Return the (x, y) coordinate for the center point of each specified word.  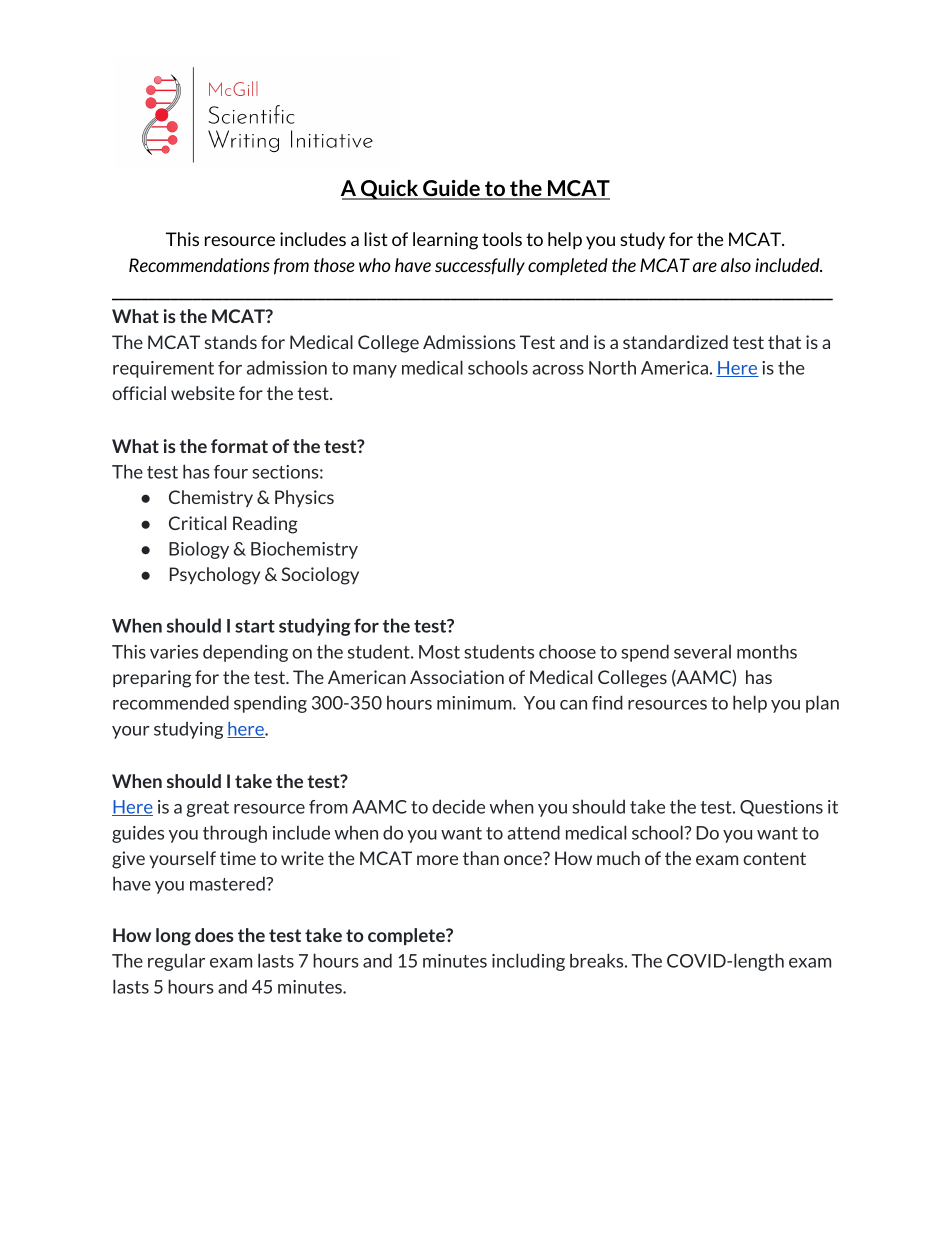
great (207, 809)
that (784, 342)
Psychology (215, 576)
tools (502, 239)
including (528, 962)
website (203, 393)
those (334, 265)
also (736, 265)
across (558, 370)
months (767, 651)
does (214, 935)
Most (439, 652)
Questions (781, 808)
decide (458, 806)
